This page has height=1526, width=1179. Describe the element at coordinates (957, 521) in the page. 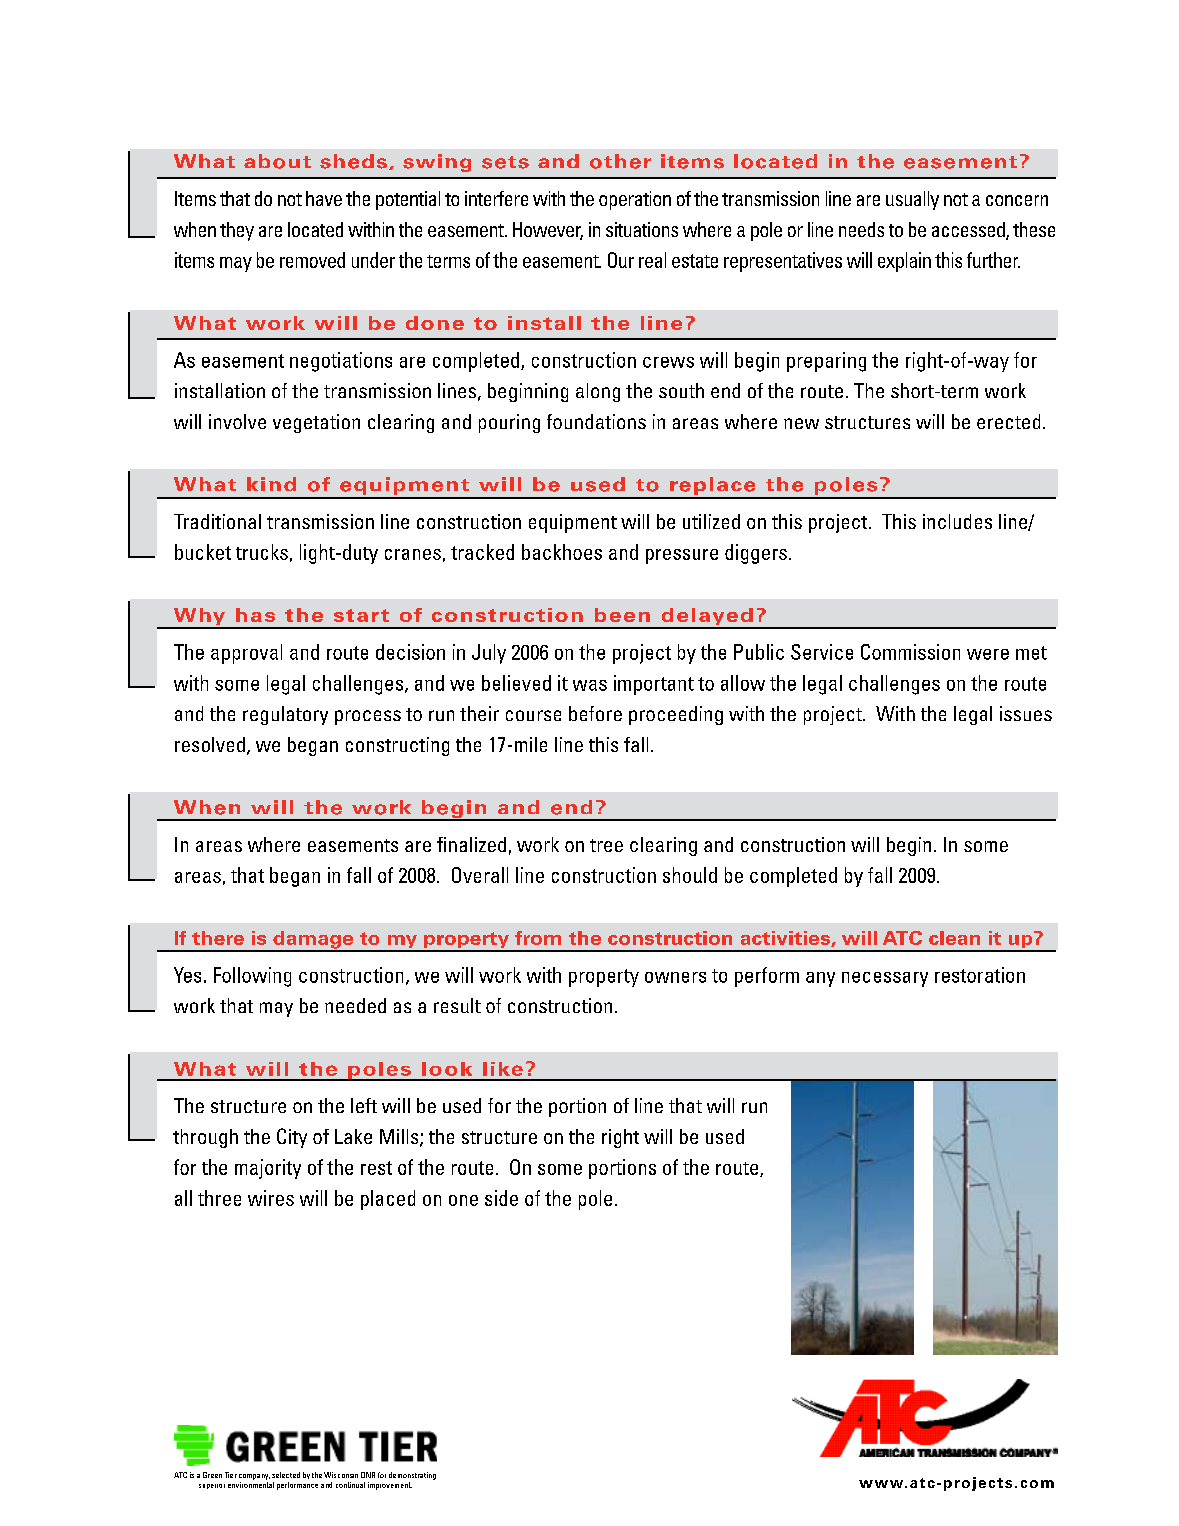

I see `includes` at that location.
